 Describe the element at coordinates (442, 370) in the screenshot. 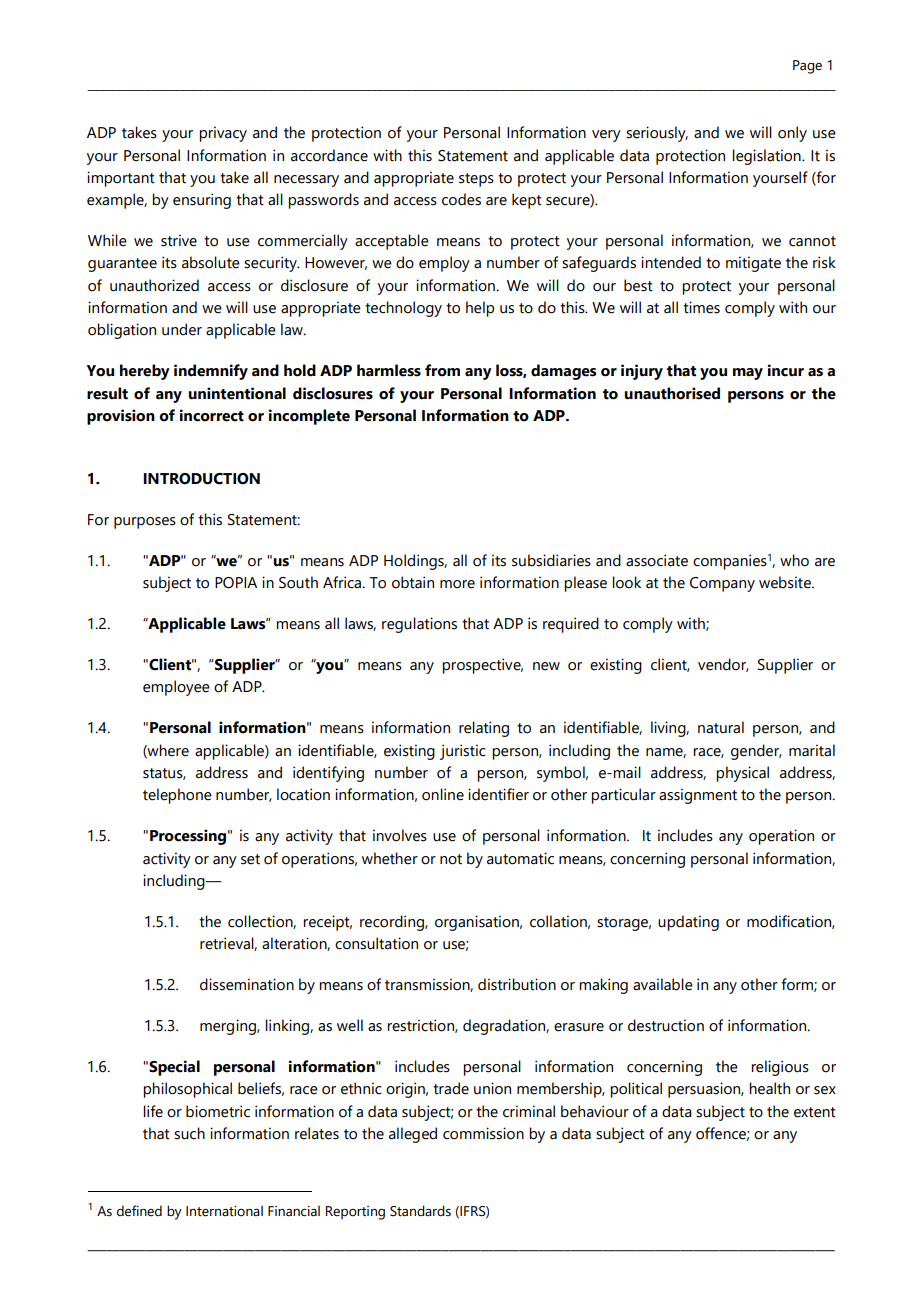

I see `from` at that location.
